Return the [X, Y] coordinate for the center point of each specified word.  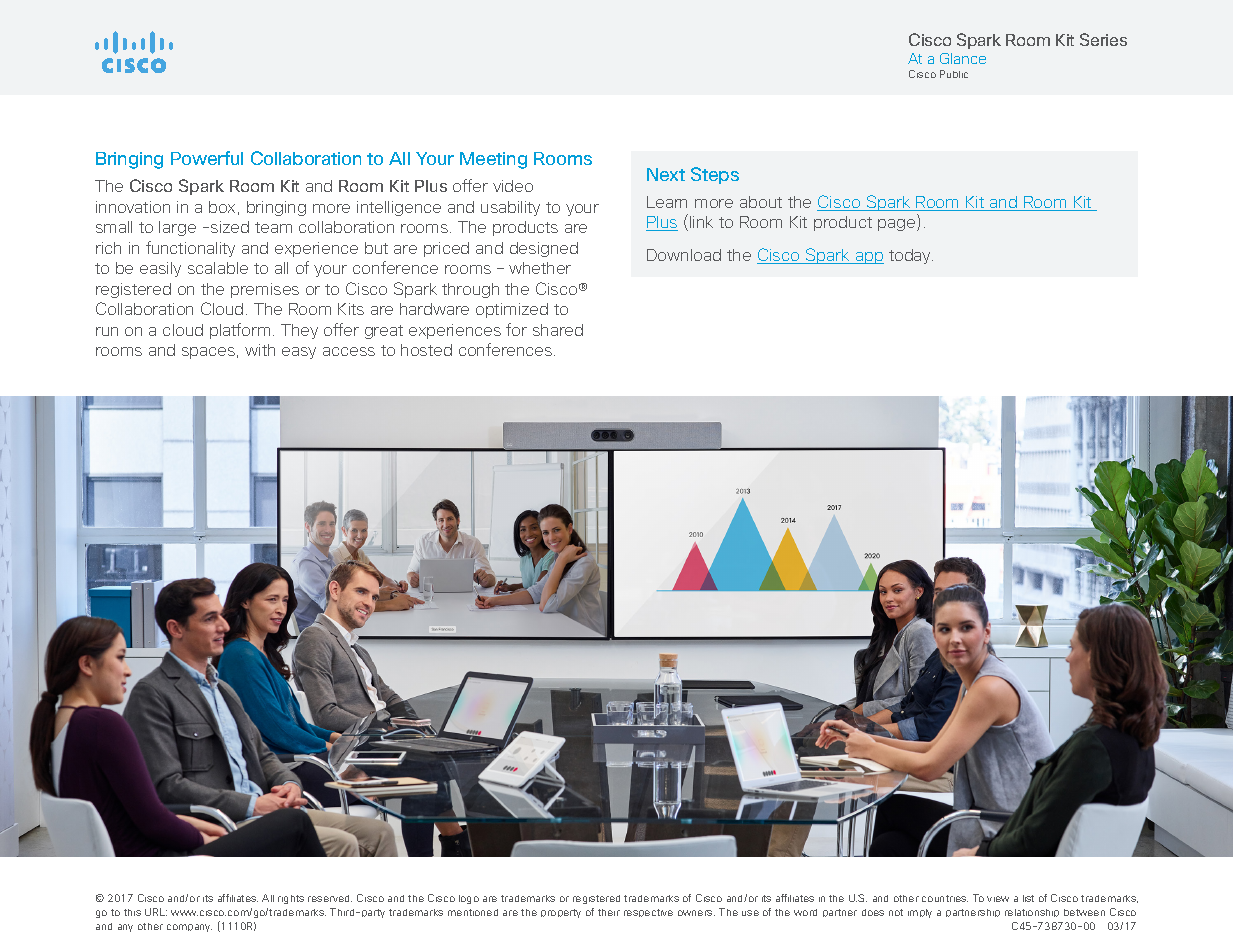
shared [558, 330]
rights [291, 899]
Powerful [207, 158]
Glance [963, 58]
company [189, 928]
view [998, 899]
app [868, 258]
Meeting [493, 160]
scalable [218, 268]
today [911, 256]
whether [540, 268]
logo [469, 899]
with [260, 350]
